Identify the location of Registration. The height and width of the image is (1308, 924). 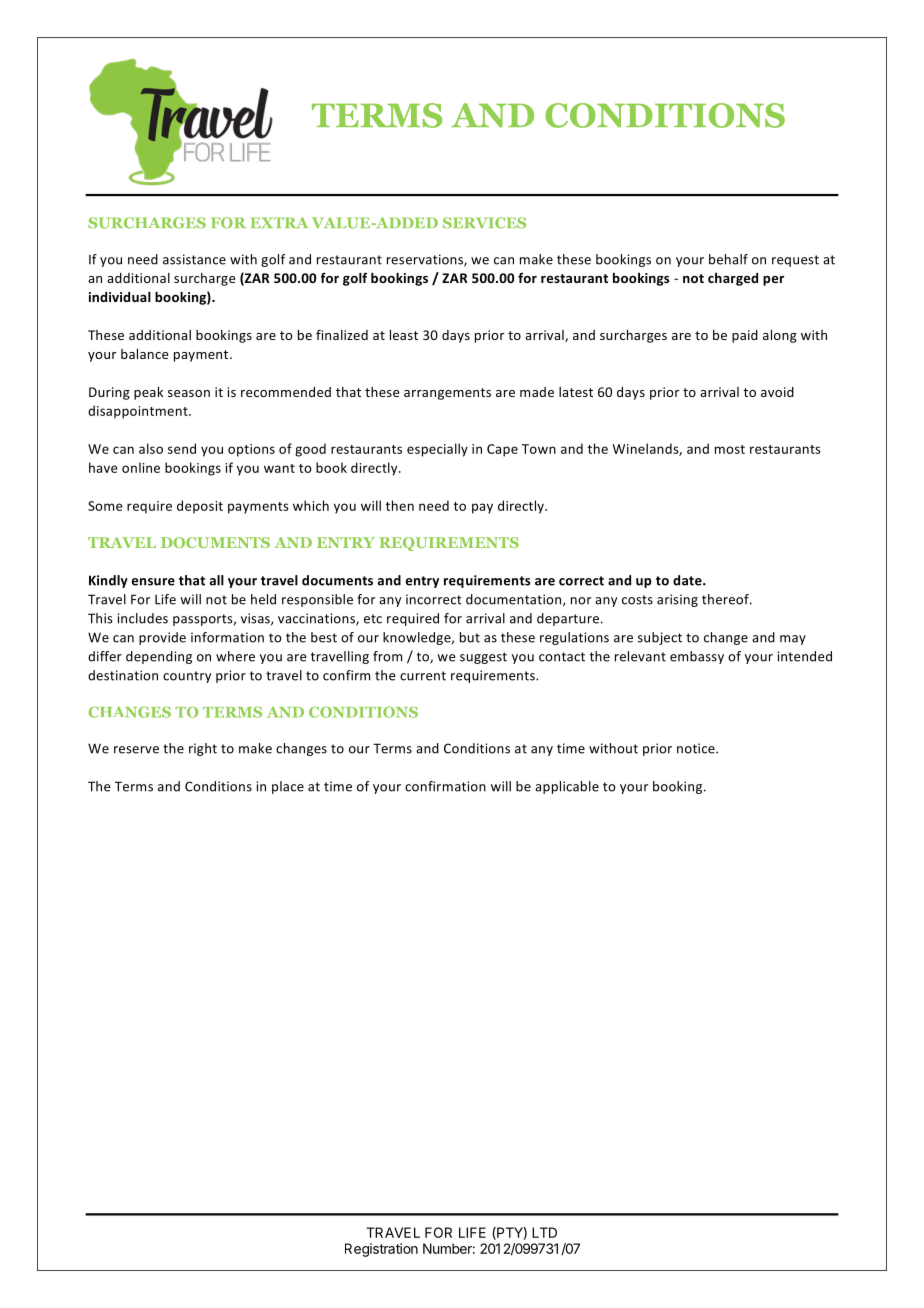
(381, 1250).
